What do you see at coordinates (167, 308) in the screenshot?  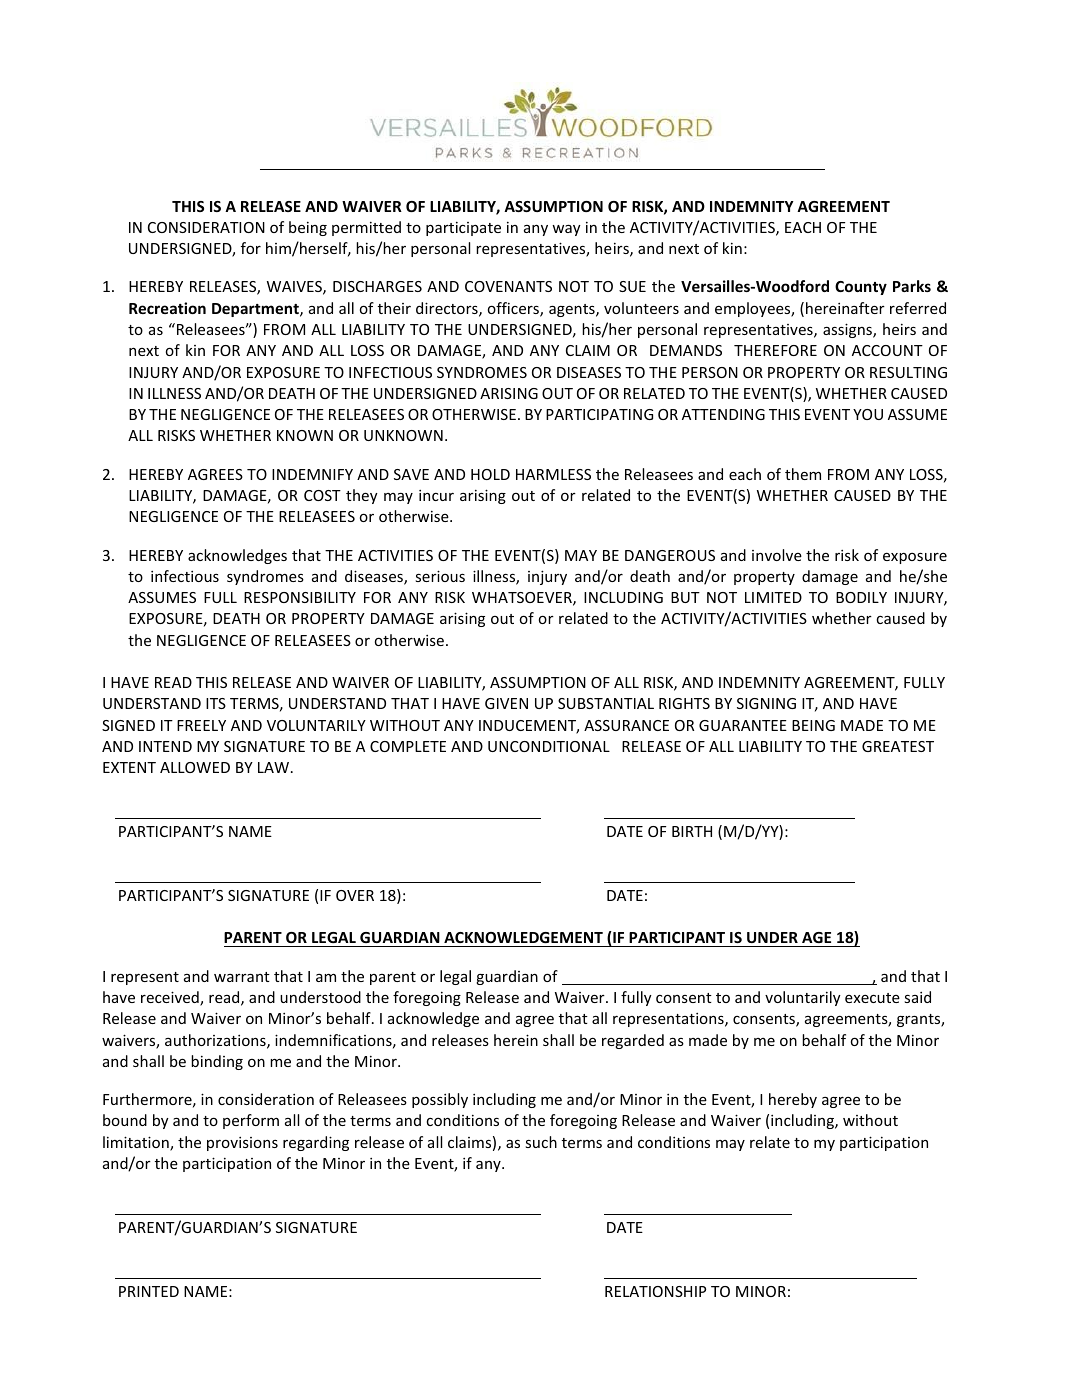 I see `Recreation` at bounding box center [167, 308].
